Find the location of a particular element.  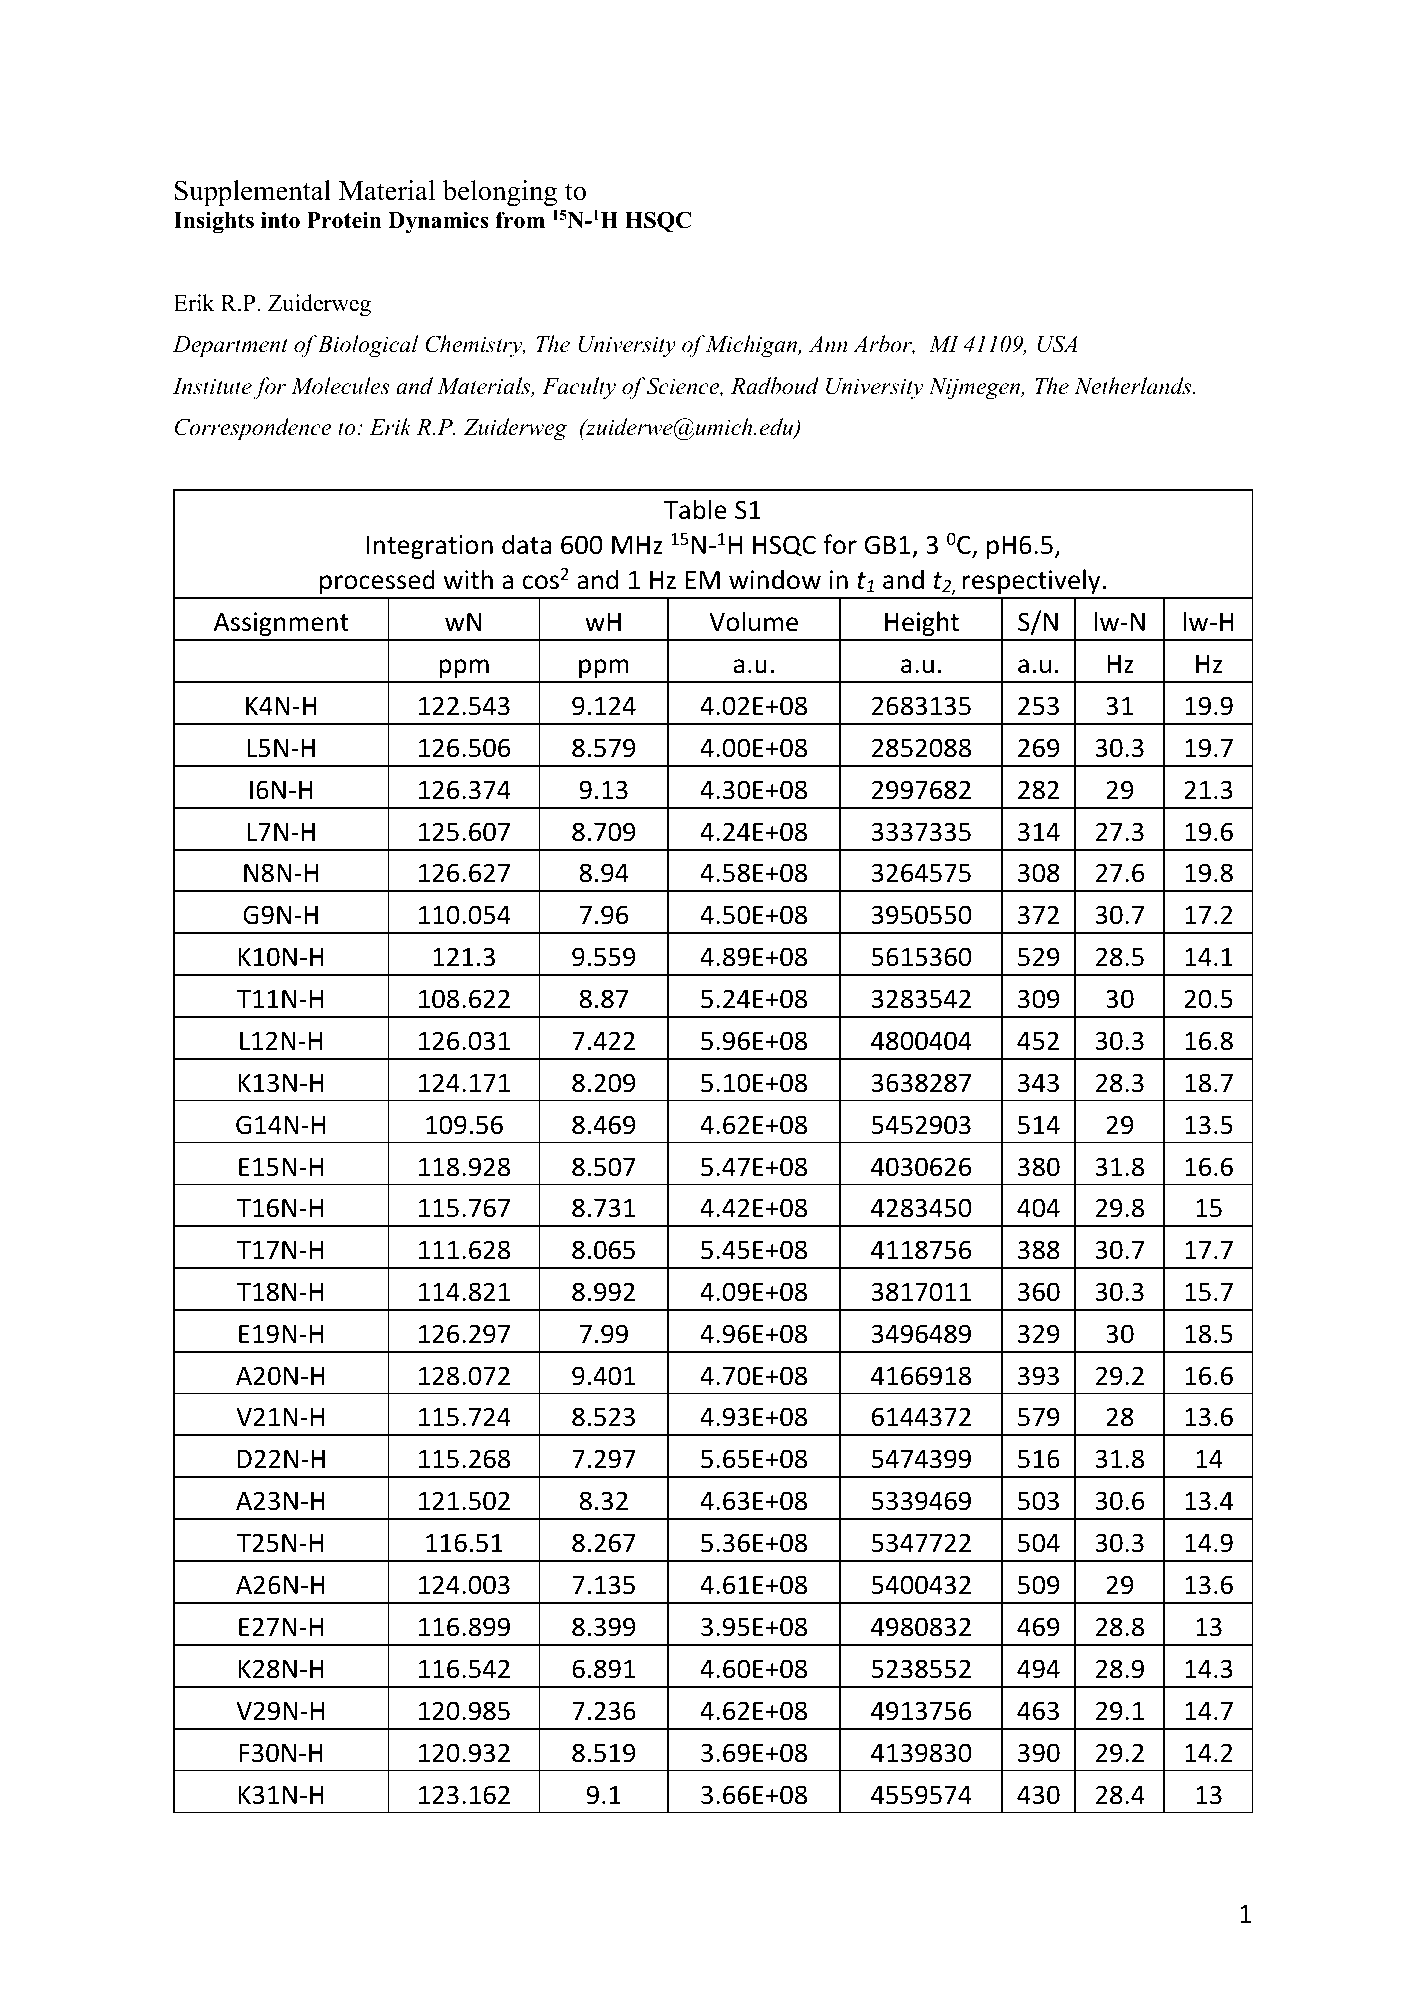

Ann is located at coordinates (828, 344).
